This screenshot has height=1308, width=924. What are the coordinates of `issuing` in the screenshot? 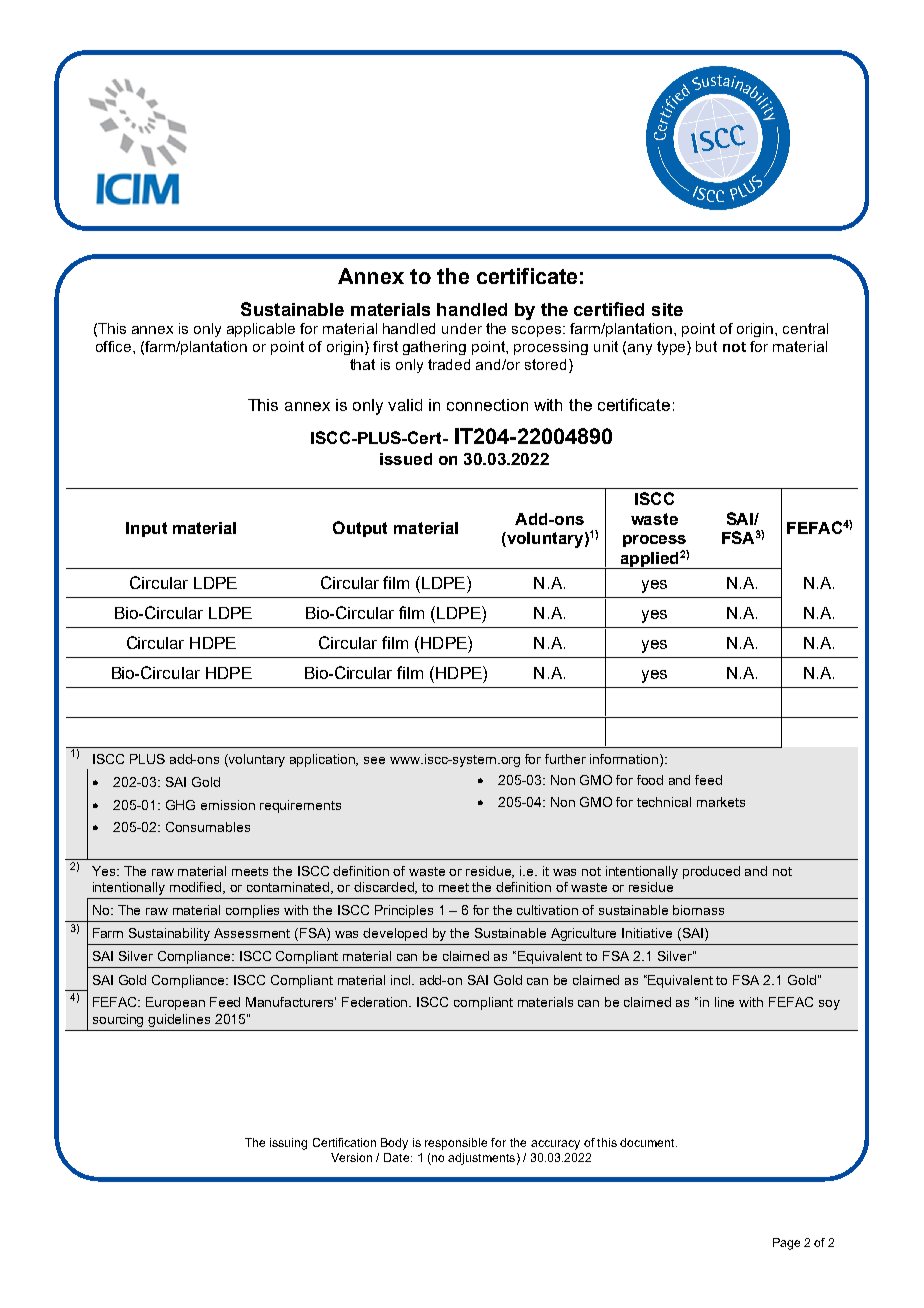 It's located at (288, 1144).
